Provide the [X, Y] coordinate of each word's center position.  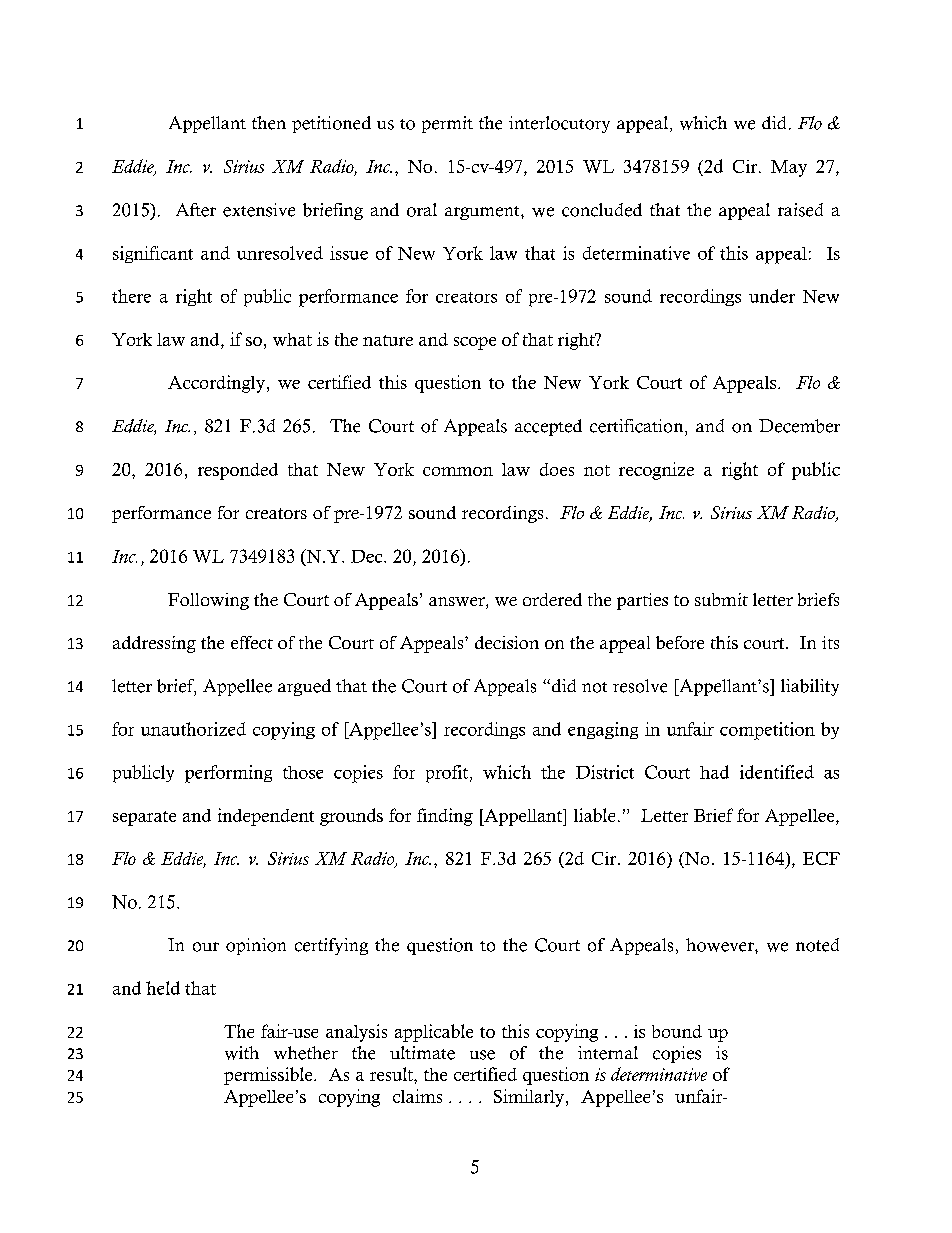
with [242, 1053]
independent [266, 817]
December [799, 426]
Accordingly [216, 384]
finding [445, 817]
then [269, 123]
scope [475, 343]
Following [208, 601]
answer [458, 603]
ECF [821, 858]
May [789, 168]
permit [447, 124]
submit [721, 599]
